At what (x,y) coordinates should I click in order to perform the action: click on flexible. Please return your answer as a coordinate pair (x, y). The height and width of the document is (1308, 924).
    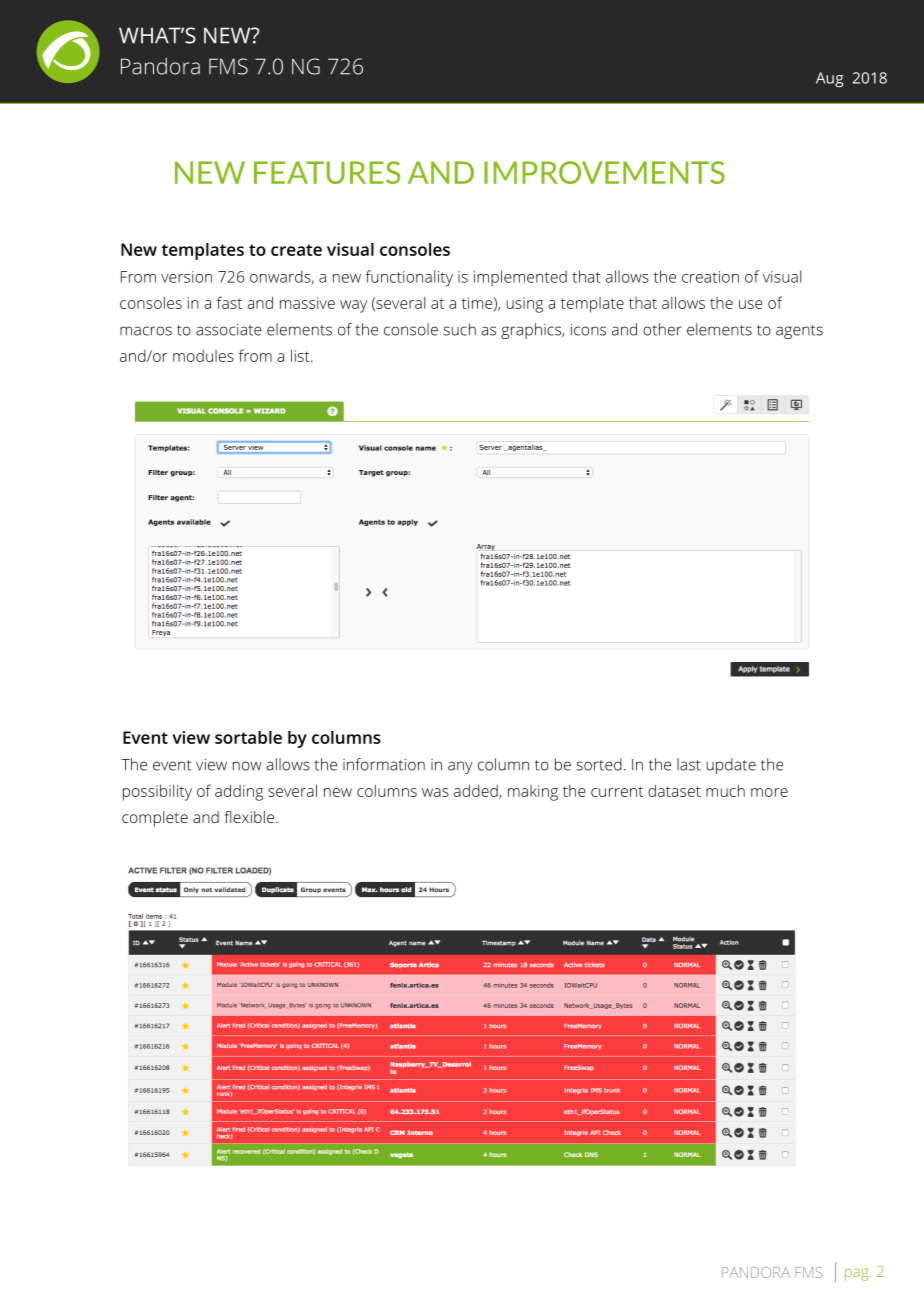
    Looking at the image, I should click on (249, 817).
